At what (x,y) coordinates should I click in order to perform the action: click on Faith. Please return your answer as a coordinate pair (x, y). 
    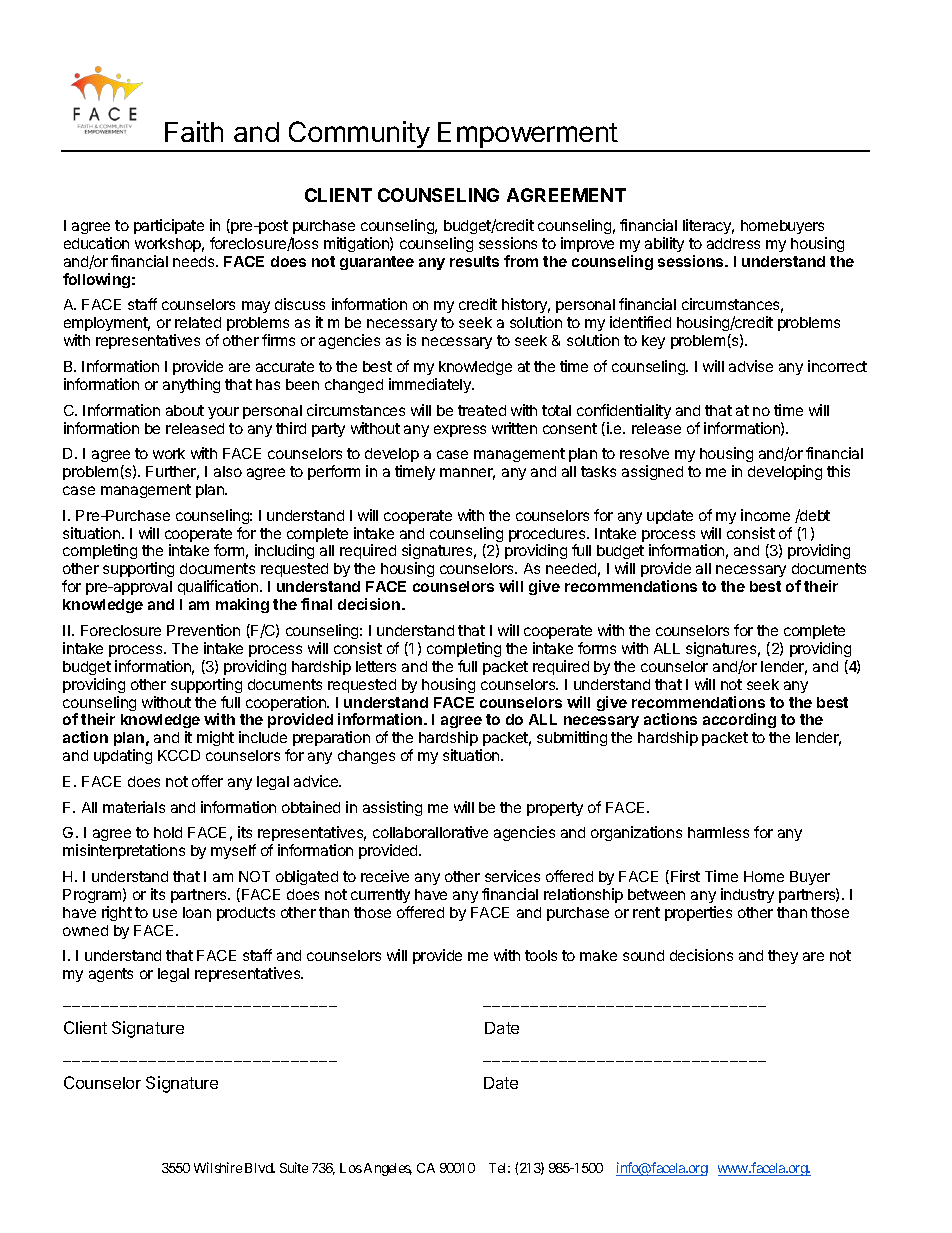
    Looking at the image, I should click on (194, 131).
